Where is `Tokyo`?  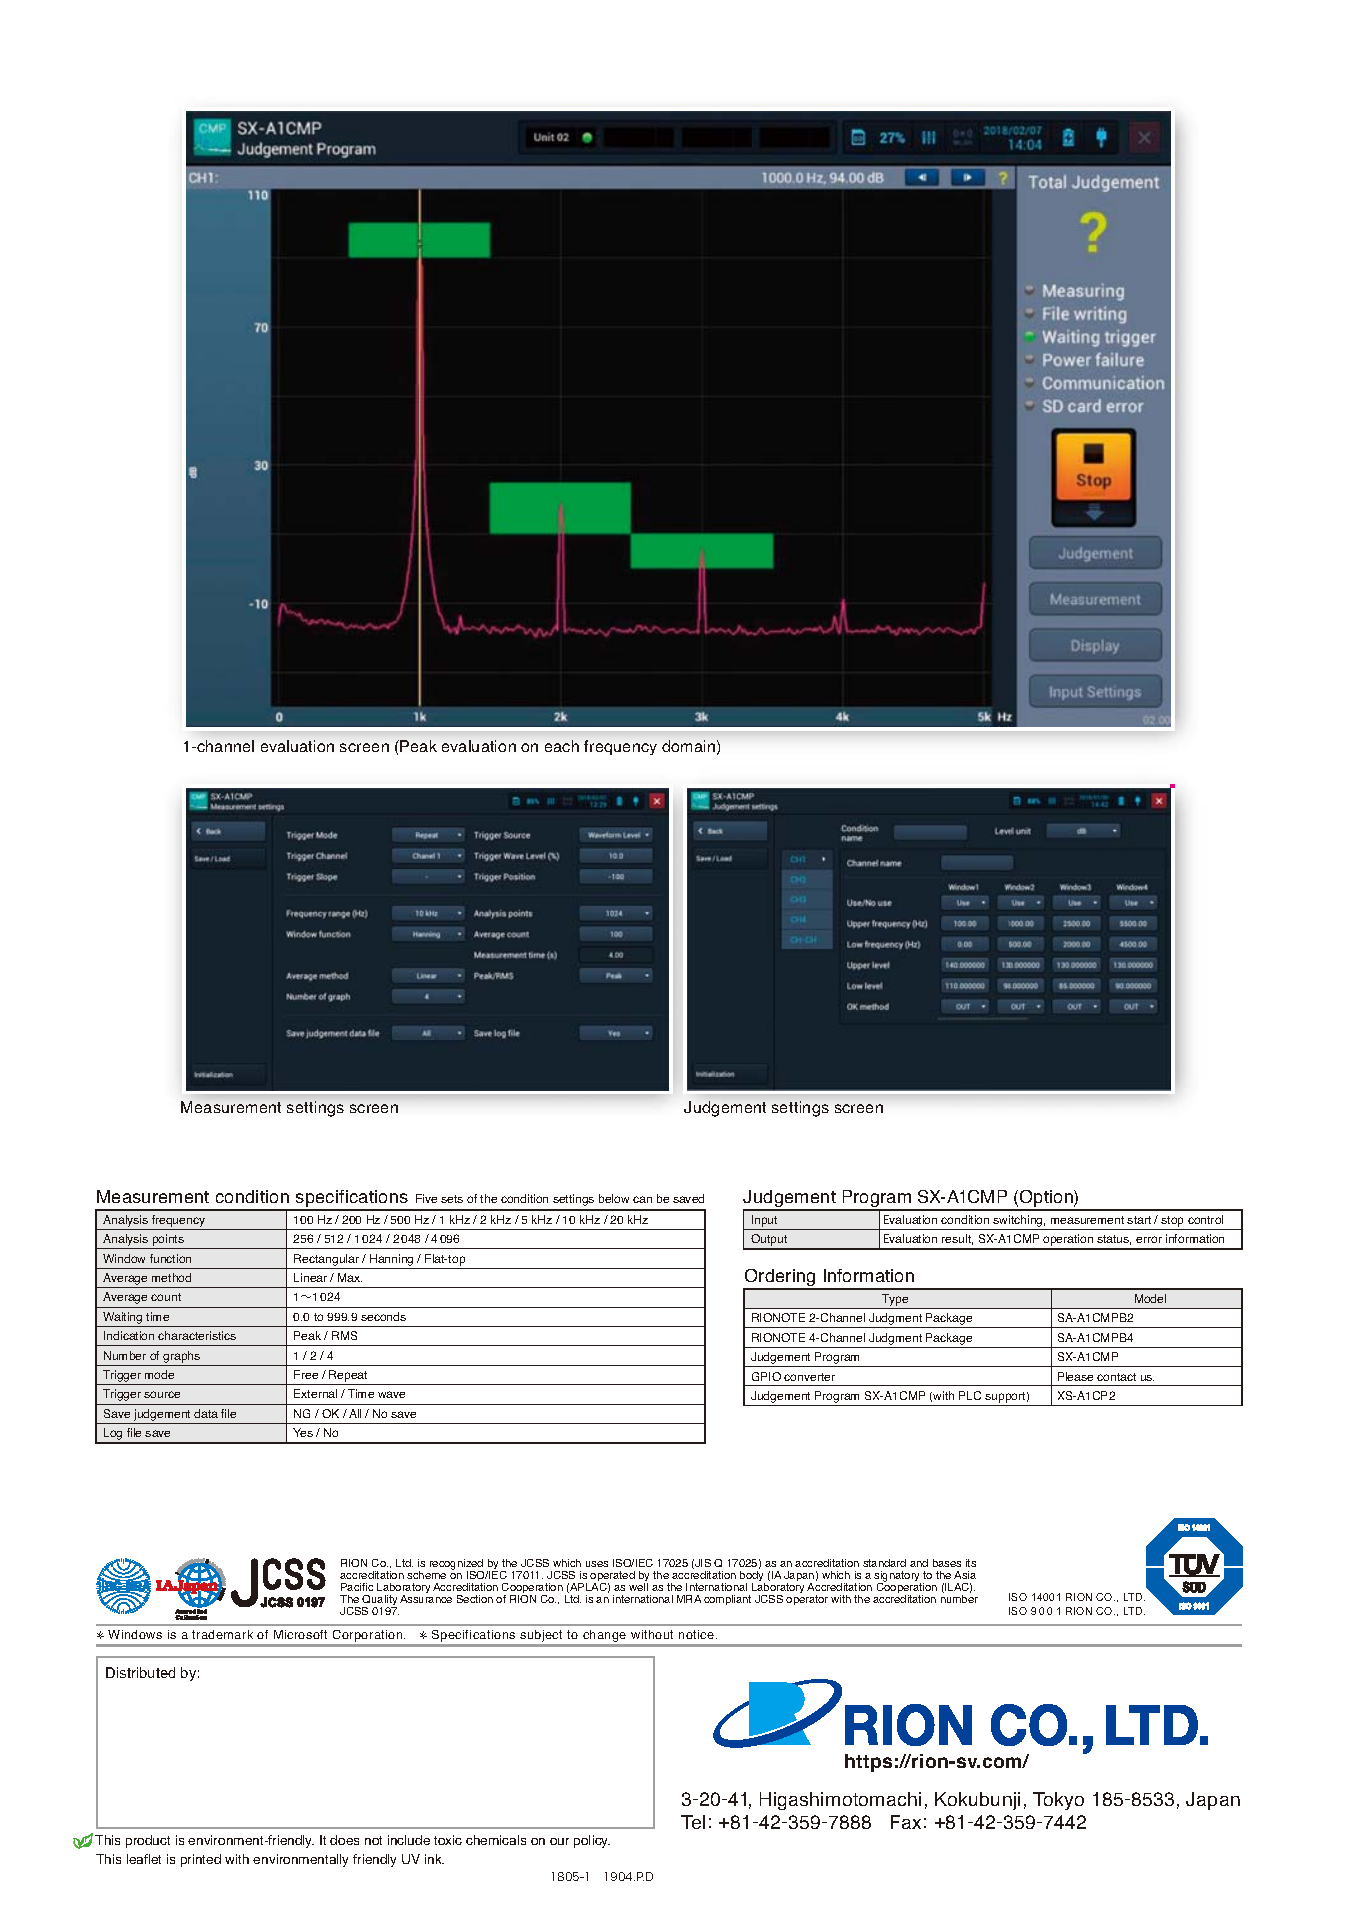 Tokyo is located at coordinates (1058, 1801).
